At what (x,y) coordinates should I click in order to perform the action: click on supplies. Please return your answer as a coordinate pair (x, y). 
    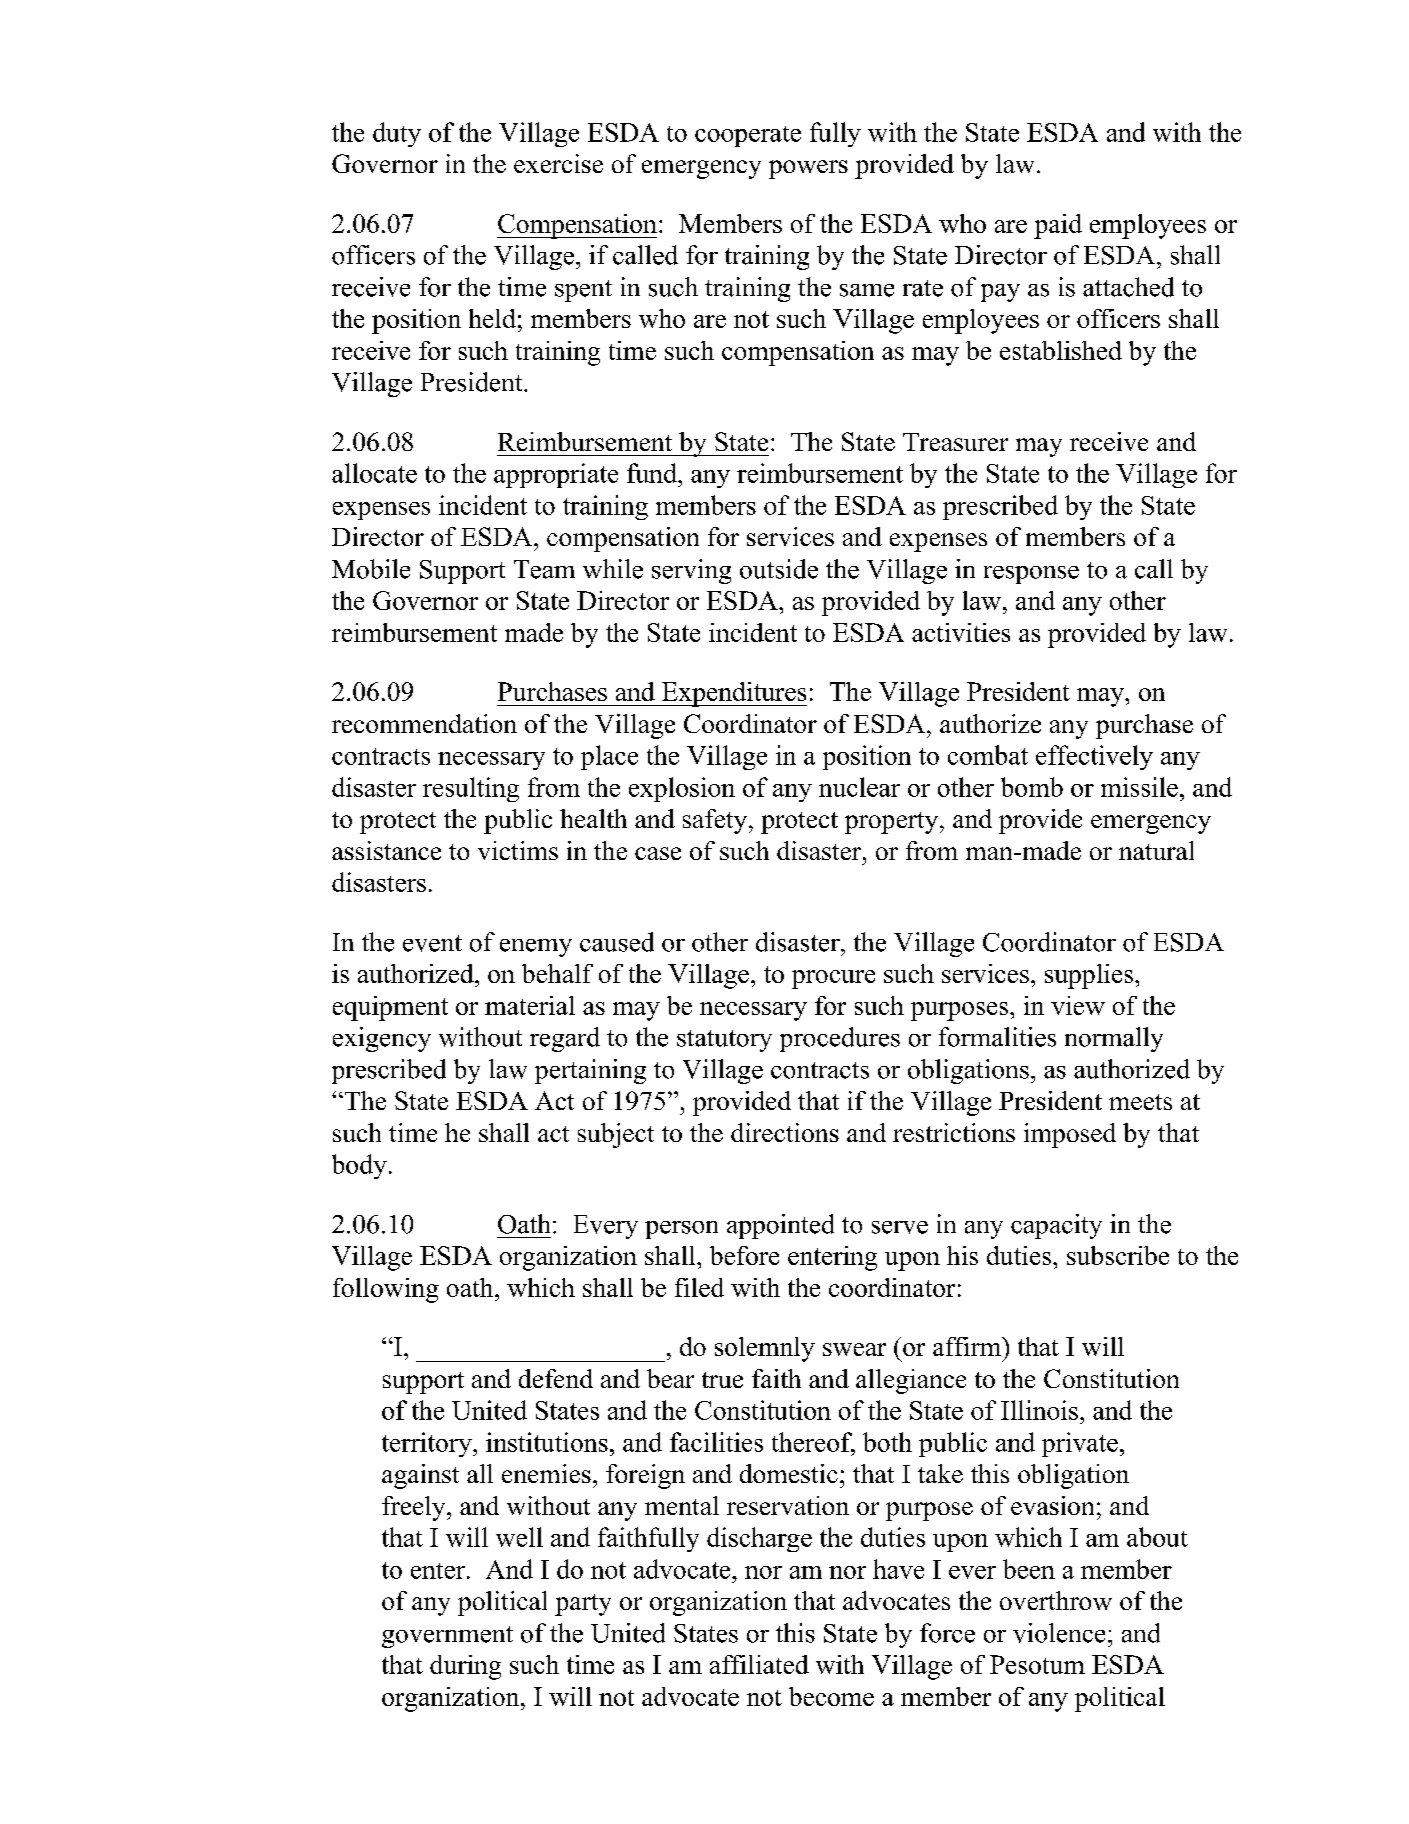
    Looking at the image, I should click on (1090, 976).
